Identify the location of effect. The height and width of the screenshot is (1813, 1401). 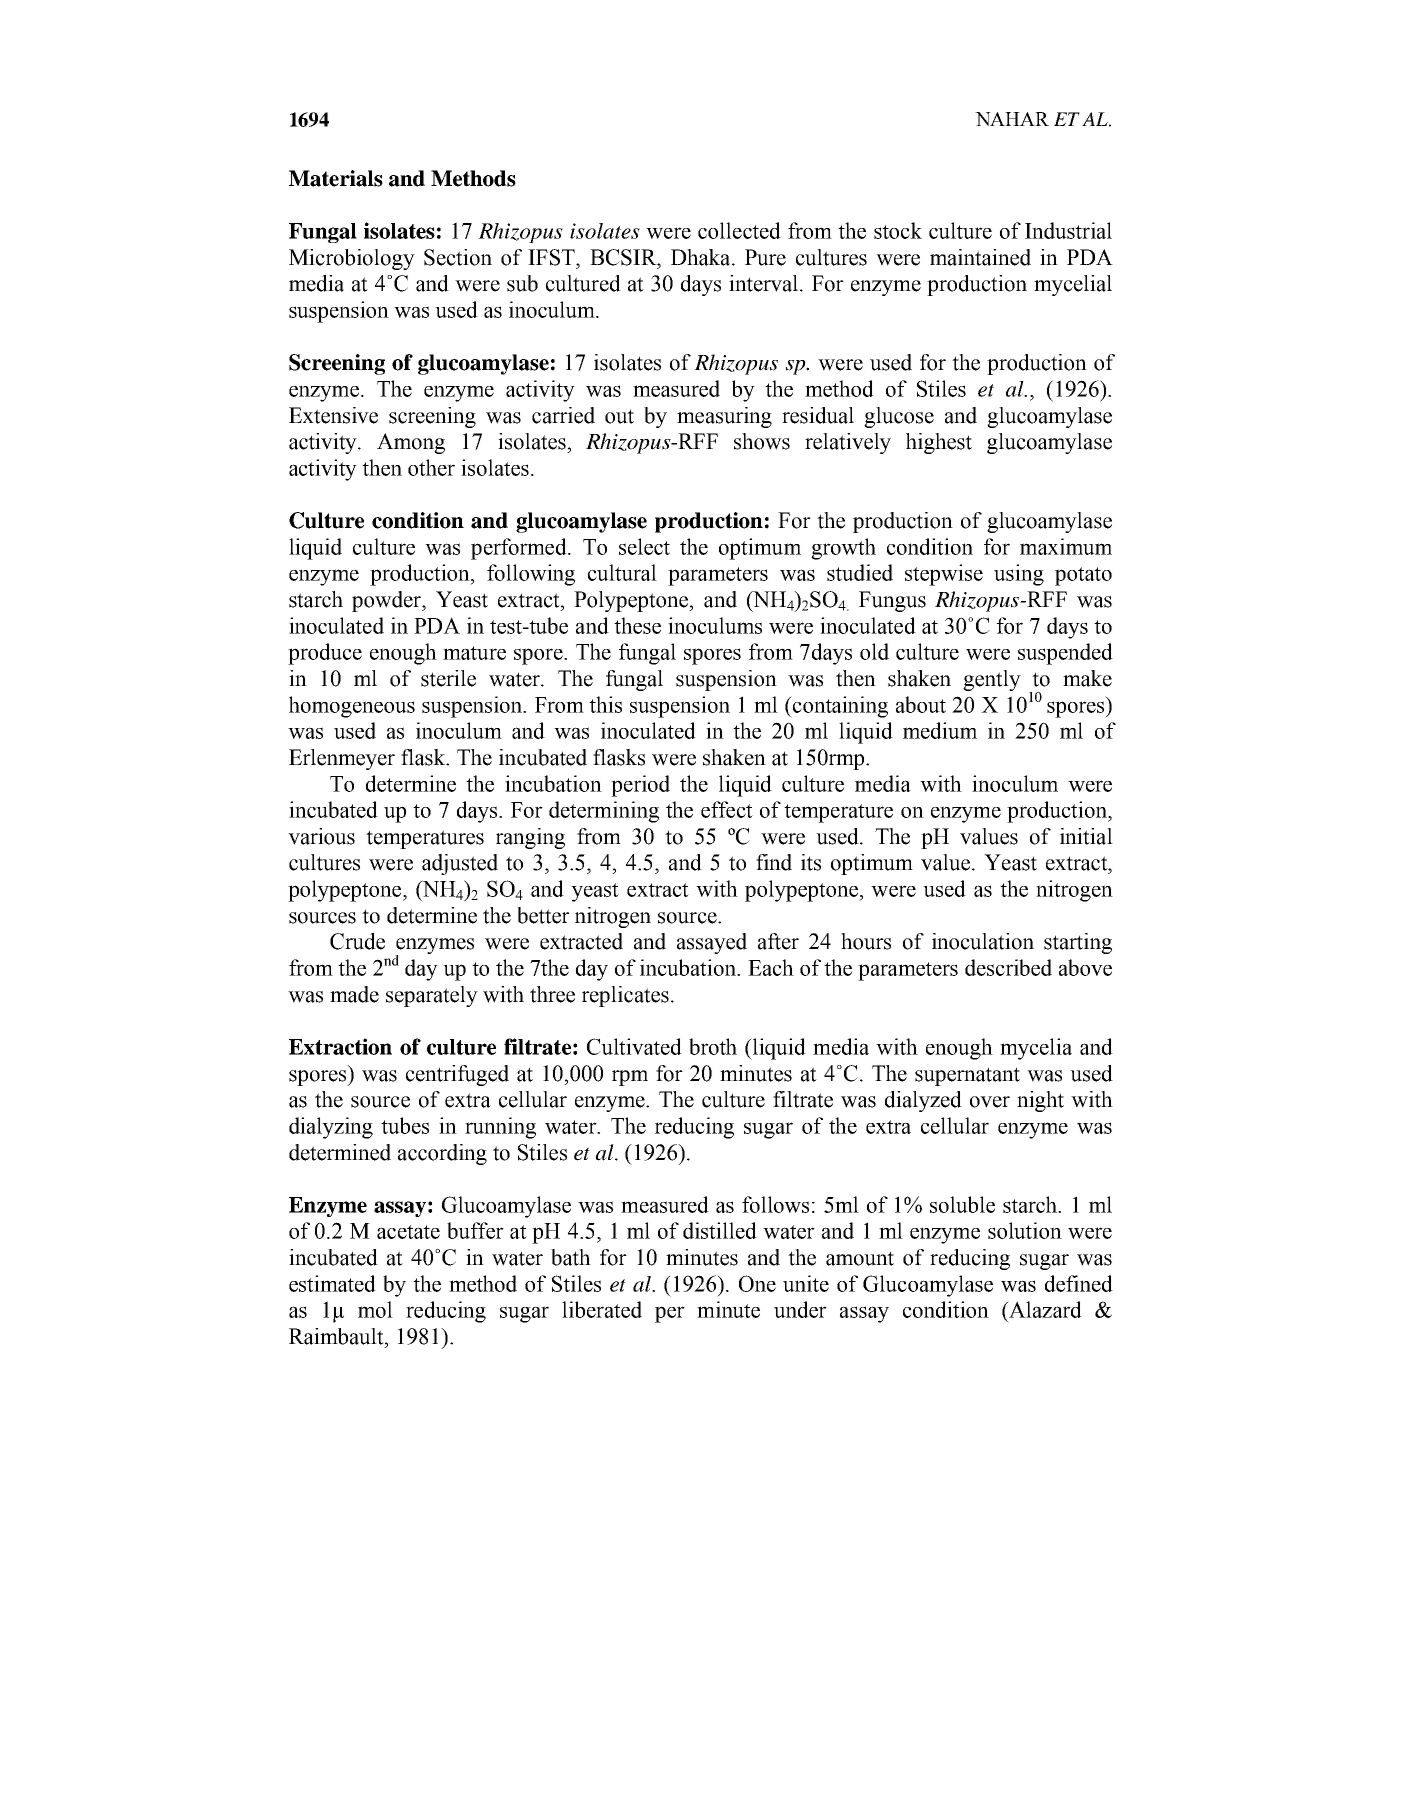
(727, 809).
